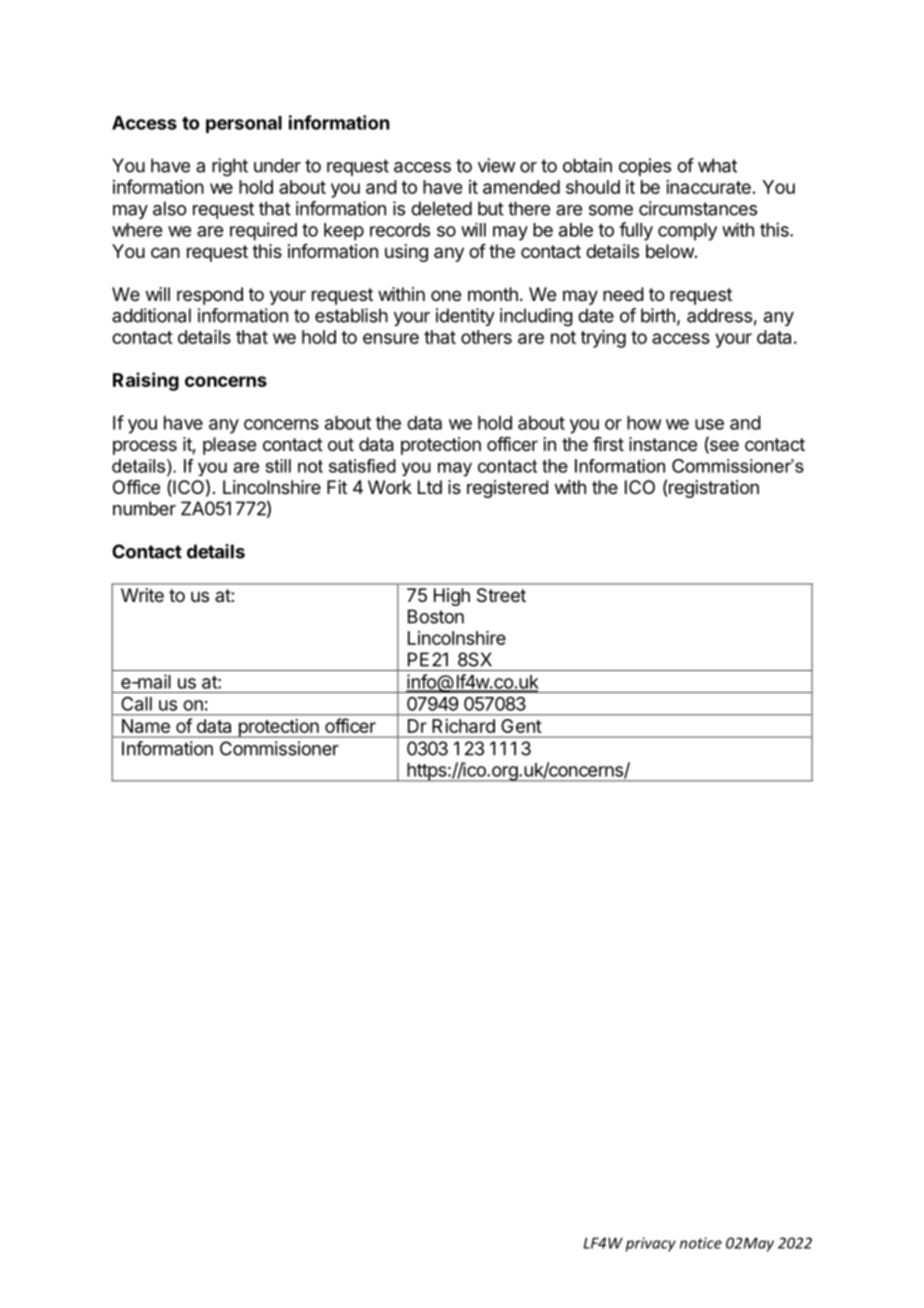  I want to click on number, so click(144, 508).
